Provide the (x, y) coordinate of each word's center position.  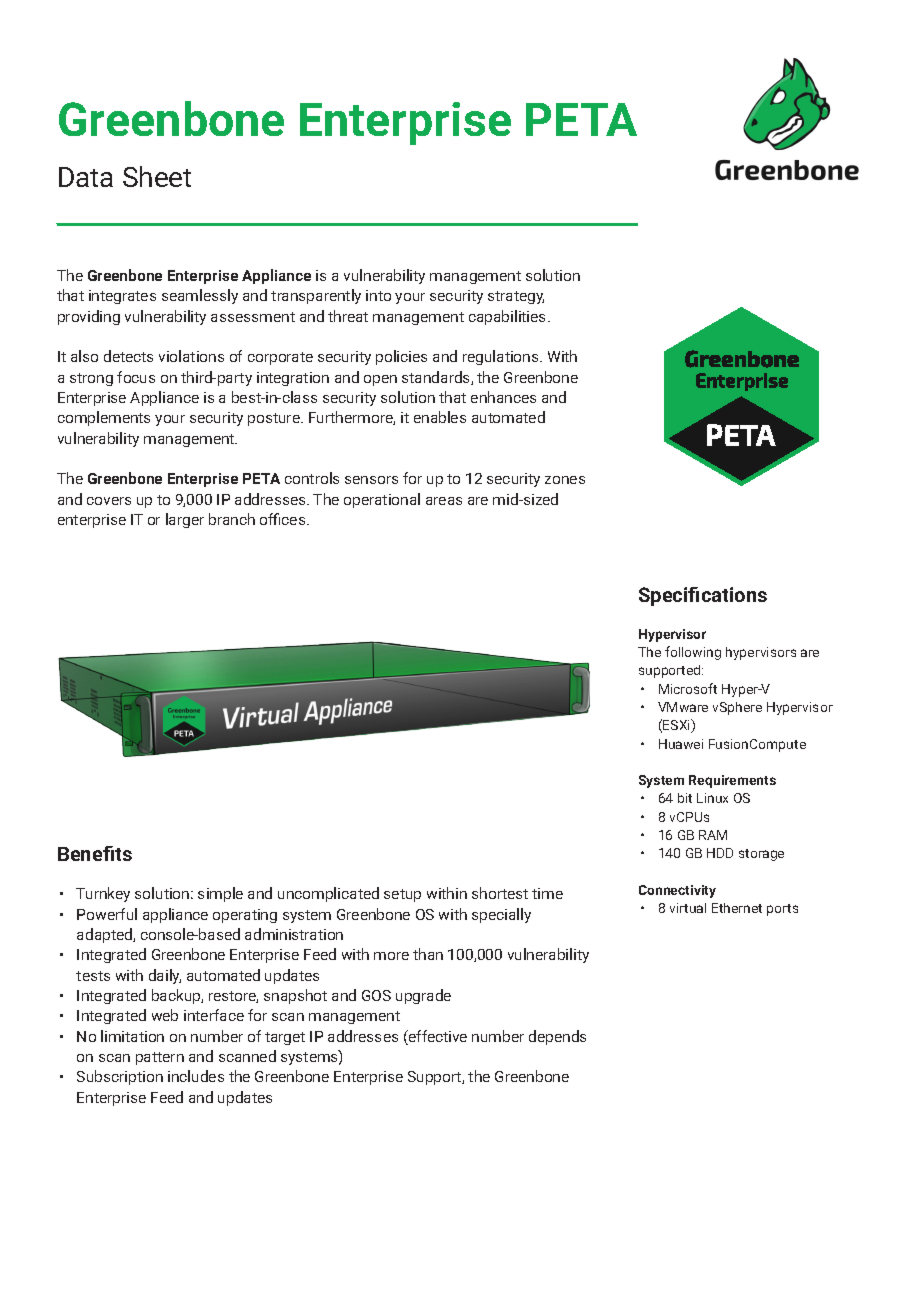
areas (444, 501)
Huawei (681, 744)
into (378, 295)
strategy (516, 297)
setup (402, 895)
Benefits (95, 853)
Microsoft (688, 688)
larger (185, 520)
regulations (502, 357)
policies (401, 357)
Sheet (157, 176)
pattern (160, 1058)
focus (136, 377)
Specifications (703, 596)
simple (220, 894)
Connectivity (677, 891)
